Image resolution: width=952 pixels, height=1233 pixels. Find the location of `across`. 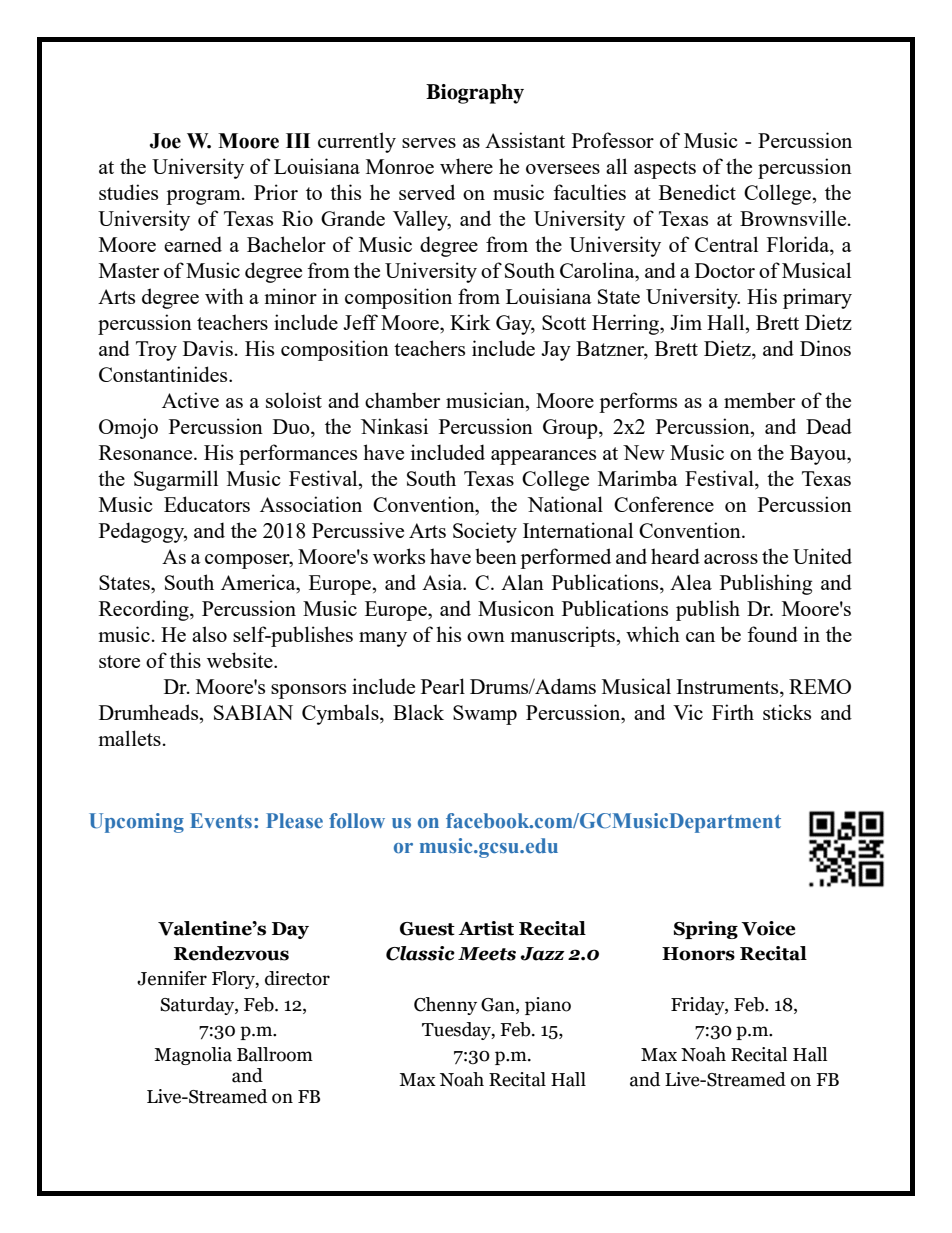

across is located at coordinates (731, 559).
